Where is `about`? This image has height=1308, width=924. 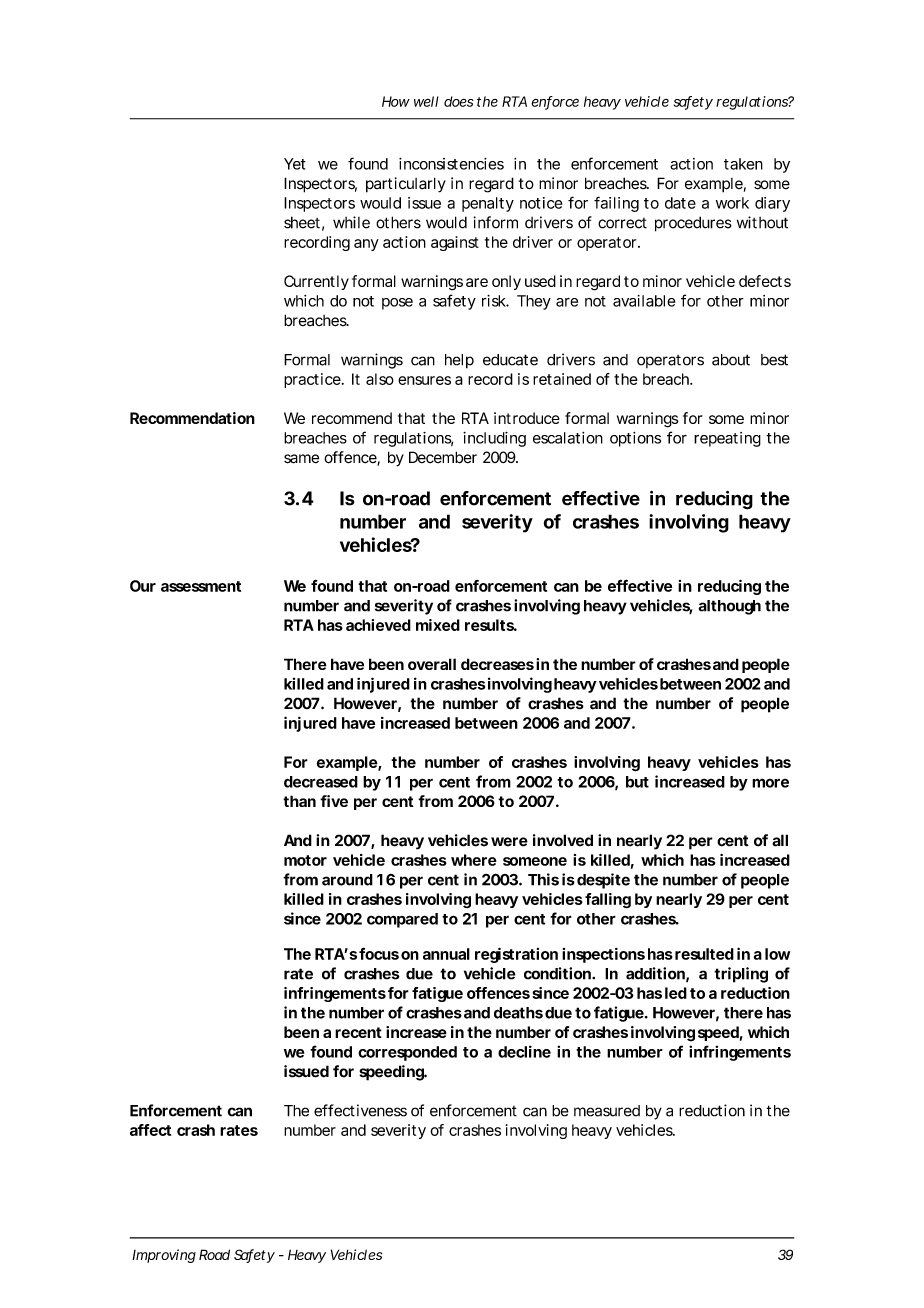 about is located at coordinates (731, 360).
